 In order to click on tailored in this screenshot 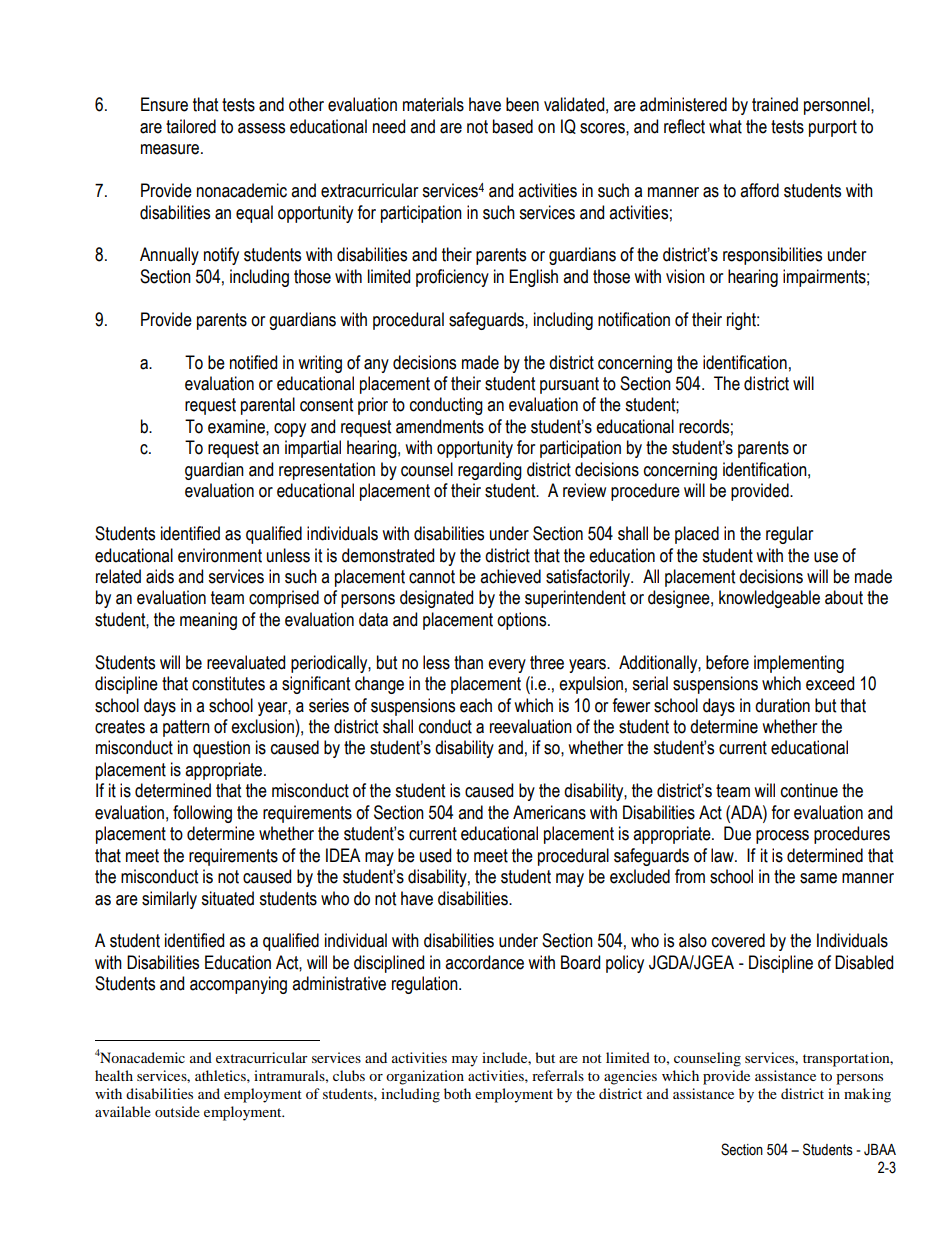, I will do `click(191, 126)`.
